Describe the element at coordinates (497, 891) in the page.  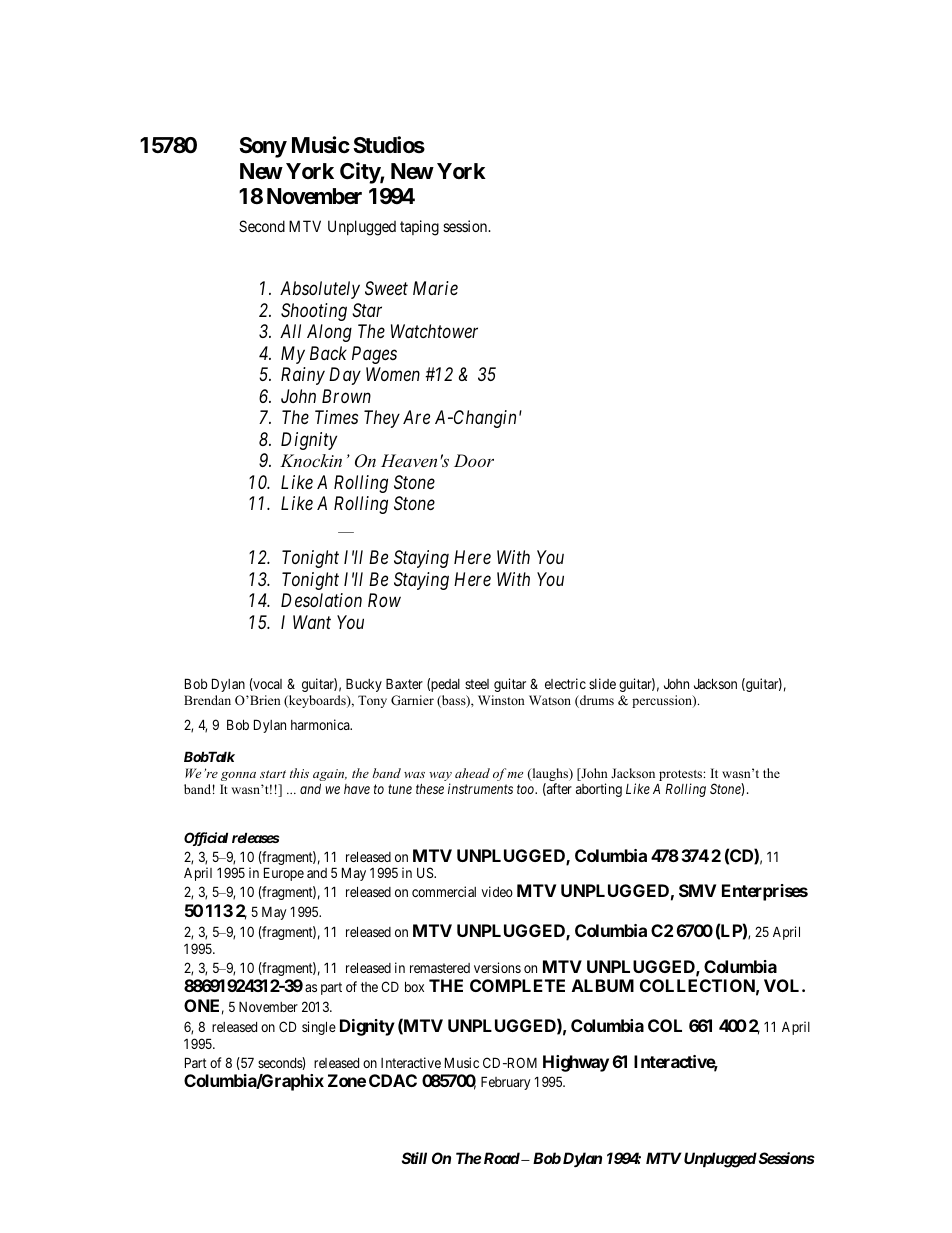
I see `video` at that location.
